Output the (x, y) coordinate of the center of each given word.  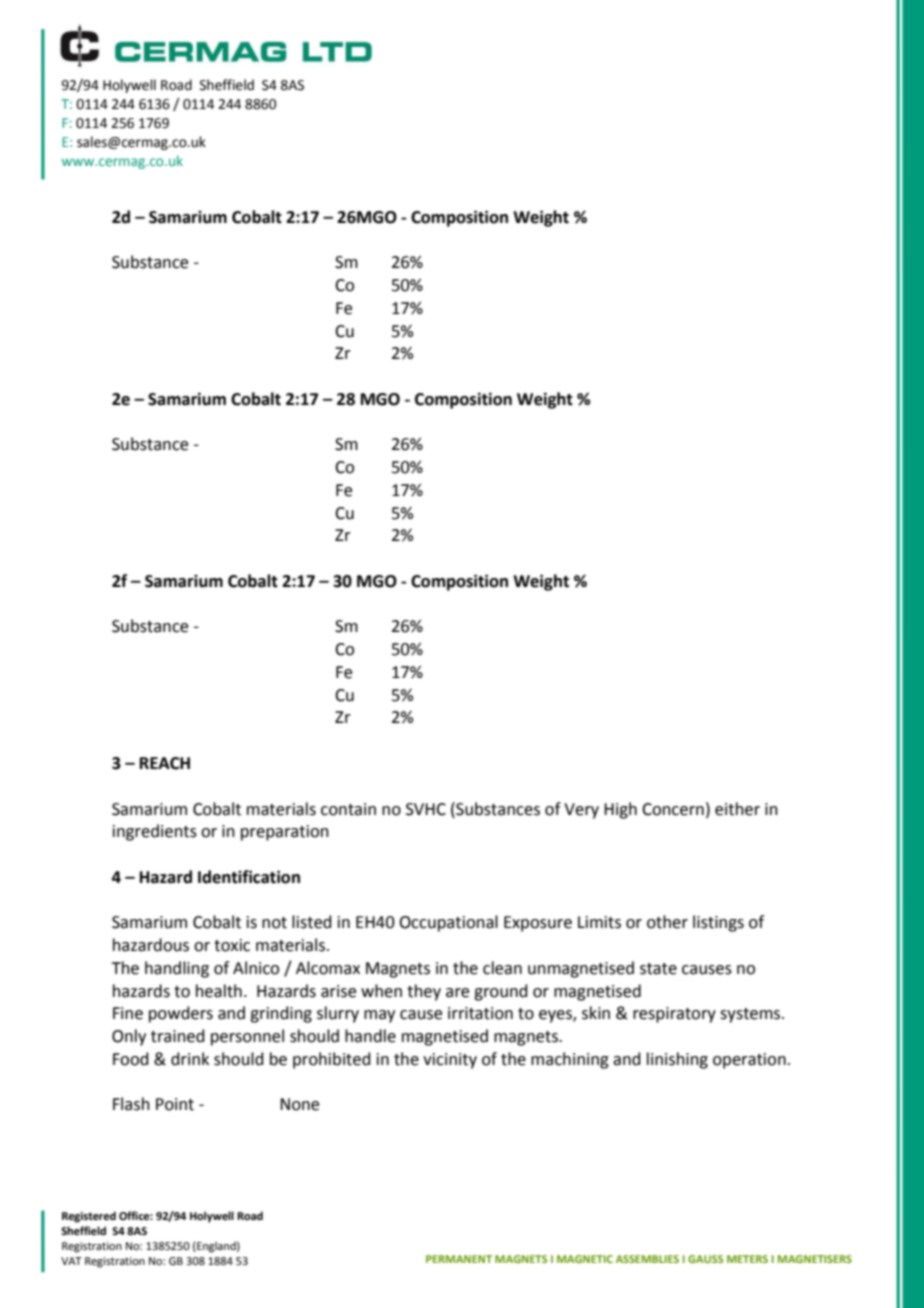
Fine (128, 1013)
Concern (673, 809)
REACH (165, 763)
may (379, 1016)
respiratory (674, 1015)
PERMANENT (459, 1259)
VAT (71, 1261)
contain (348, 809)
